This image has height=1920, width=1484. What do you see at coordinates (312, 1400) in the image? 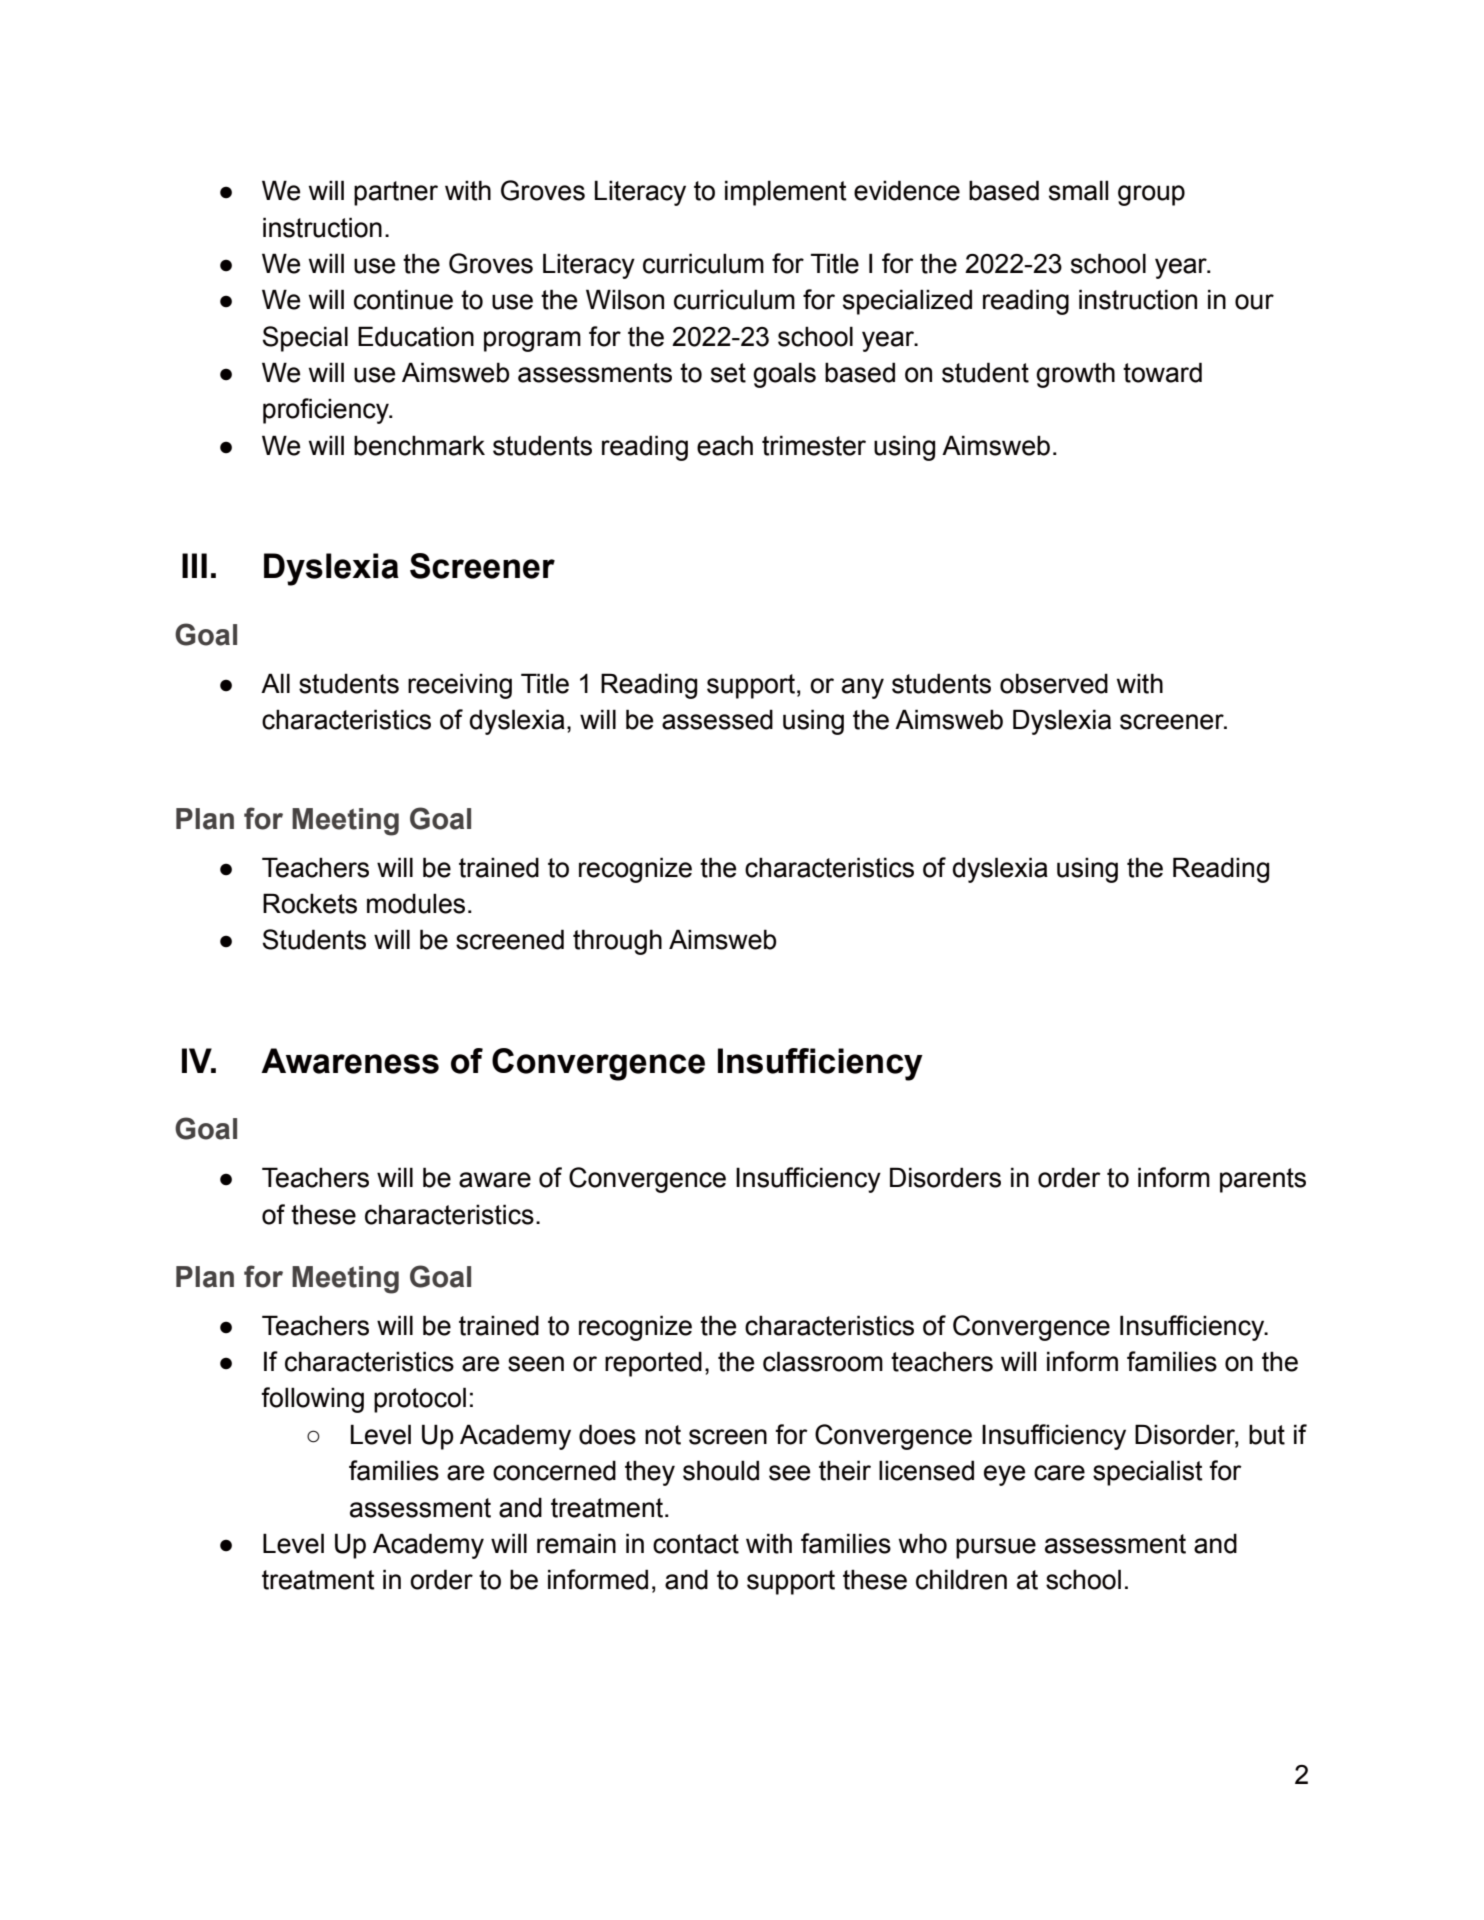
I see `following` at bounding box center [312, 1400].
